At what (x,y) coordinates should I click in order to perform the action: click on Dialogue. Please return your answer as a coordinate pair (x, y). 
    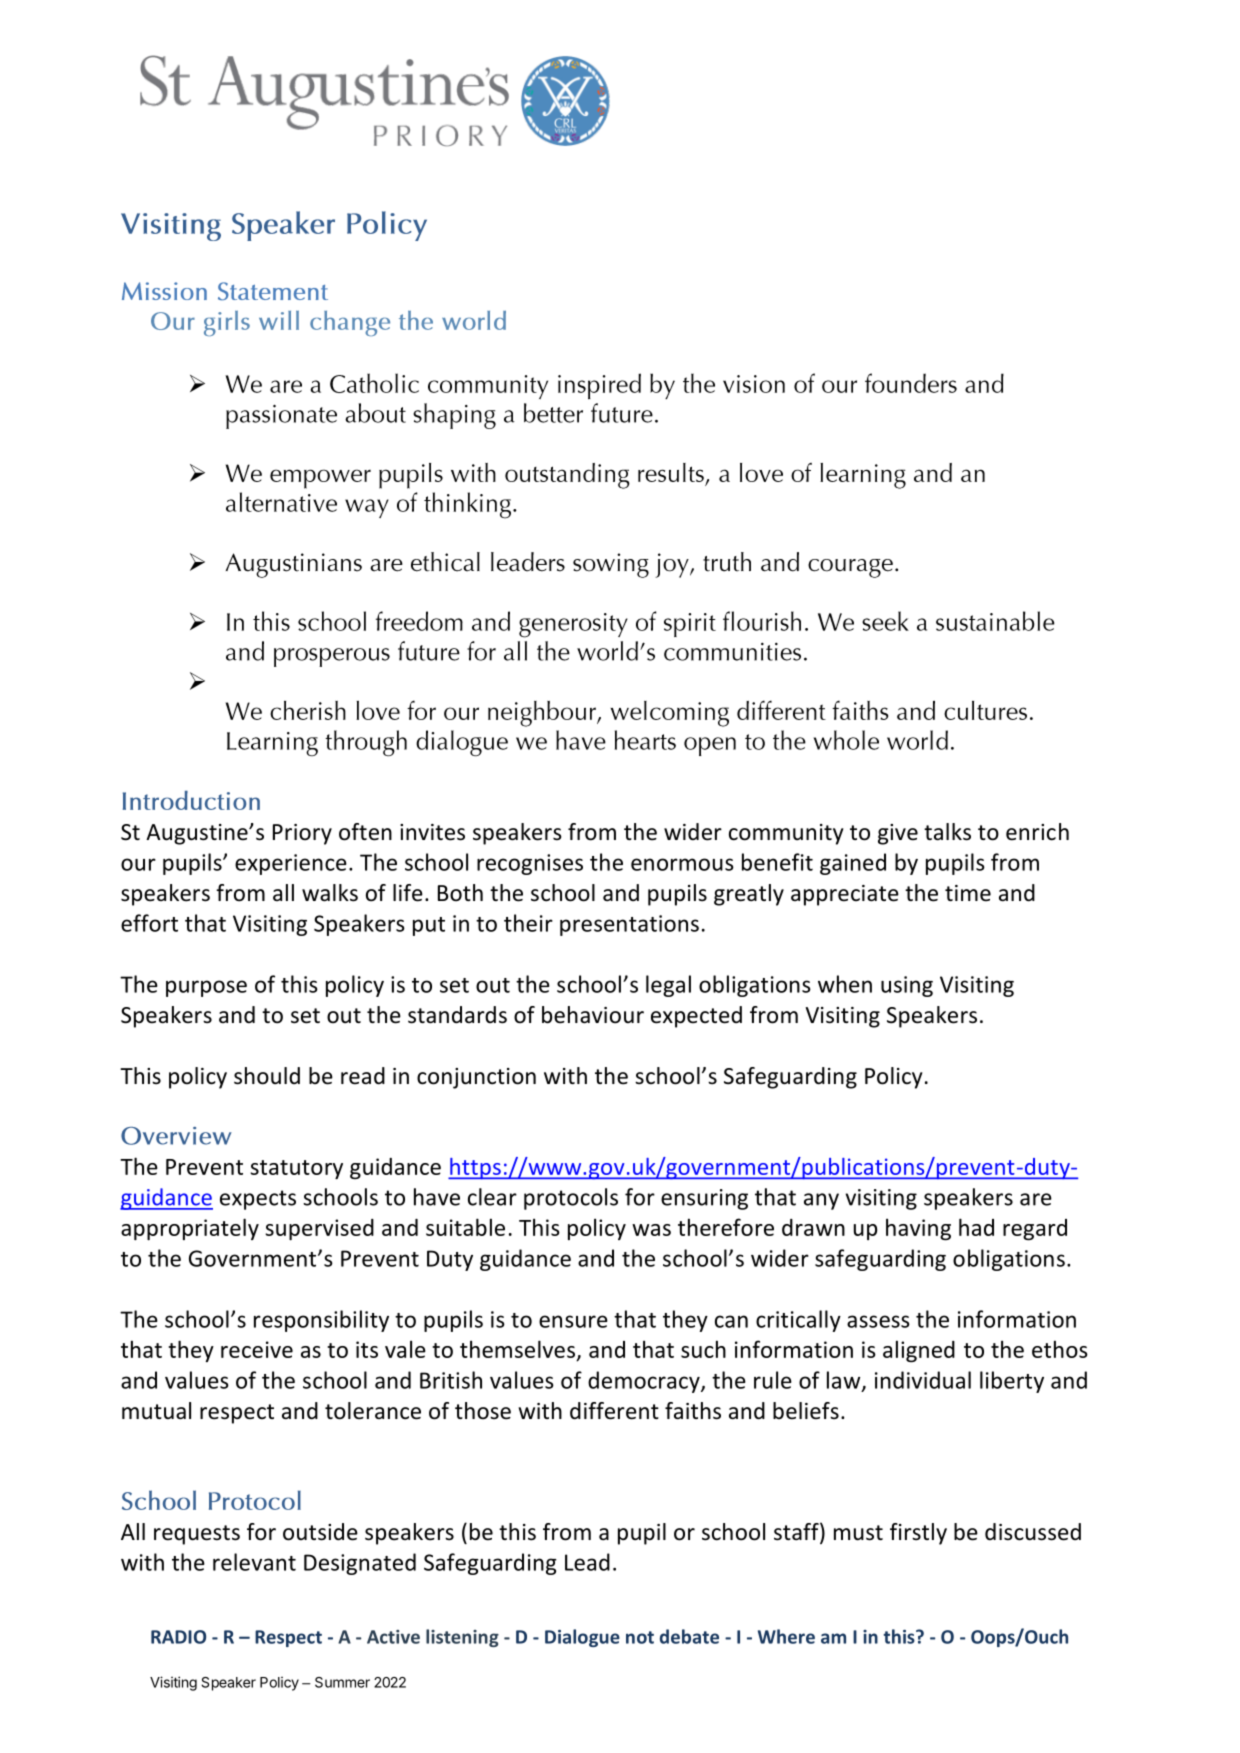
    Looking at the image, I should click on (582, 1638).
